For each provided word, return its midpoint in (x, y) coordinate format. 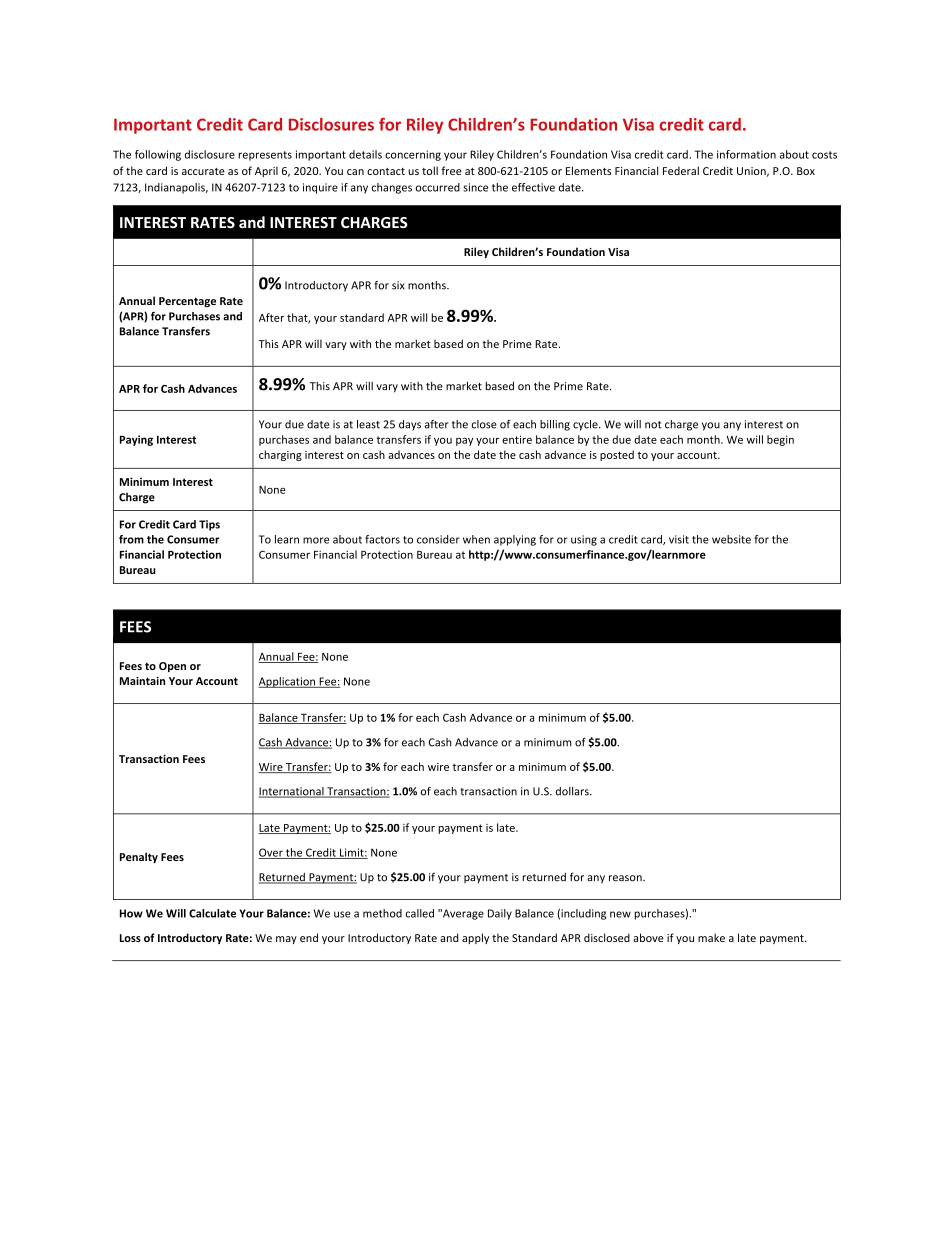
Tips (209, 525)
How (131, 913)
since (475, 187)
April (266, 171)
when (476, 539)
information (746, 154)
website (731, 539)
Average (462, 914)
